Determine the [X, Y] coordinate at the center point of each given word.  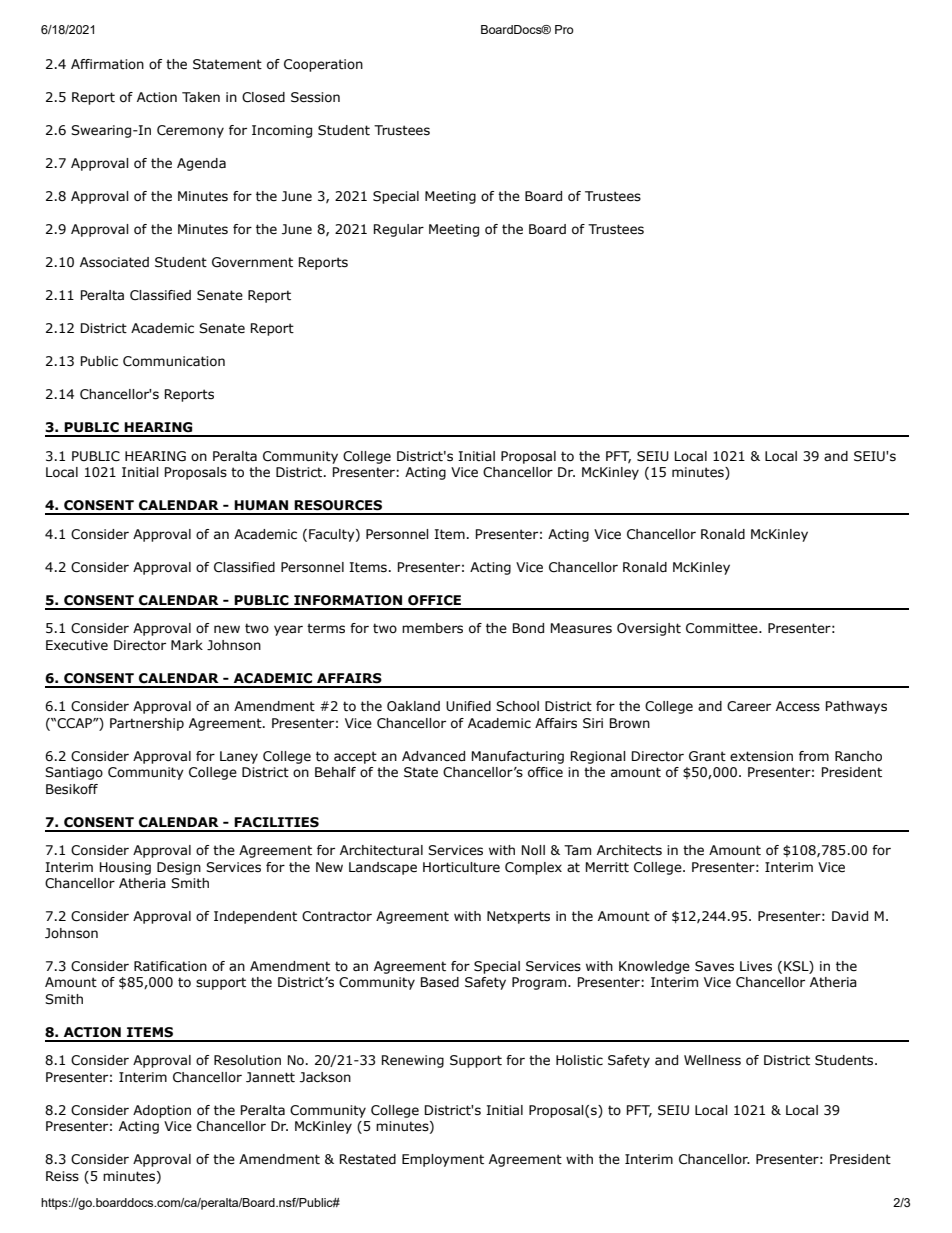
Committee [723, 628]
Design [179, 868]
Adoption [162, 1111]
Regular [399, 230]
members [432, 628]
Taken [201, 97]
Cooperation [323, 65]
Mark [187, 645]
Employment [443, 1160]
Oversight [649, 629]
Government [252, 262]
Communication [174, 361]
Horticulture [461, 867]
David [850, 916]
